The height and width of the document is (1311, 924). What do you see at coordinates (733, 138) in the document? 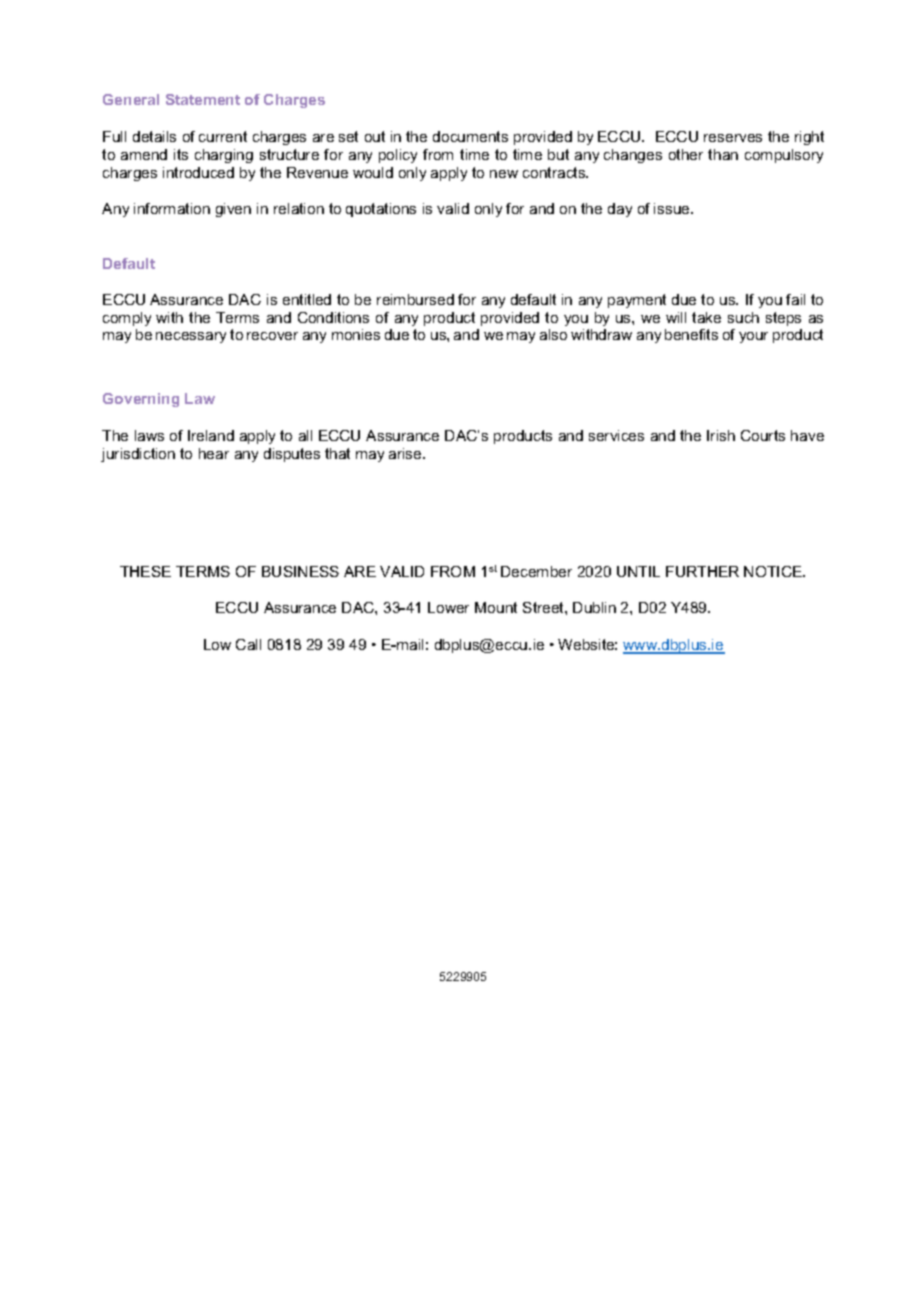
I see `reserves` at bounding box center [733, 138].
